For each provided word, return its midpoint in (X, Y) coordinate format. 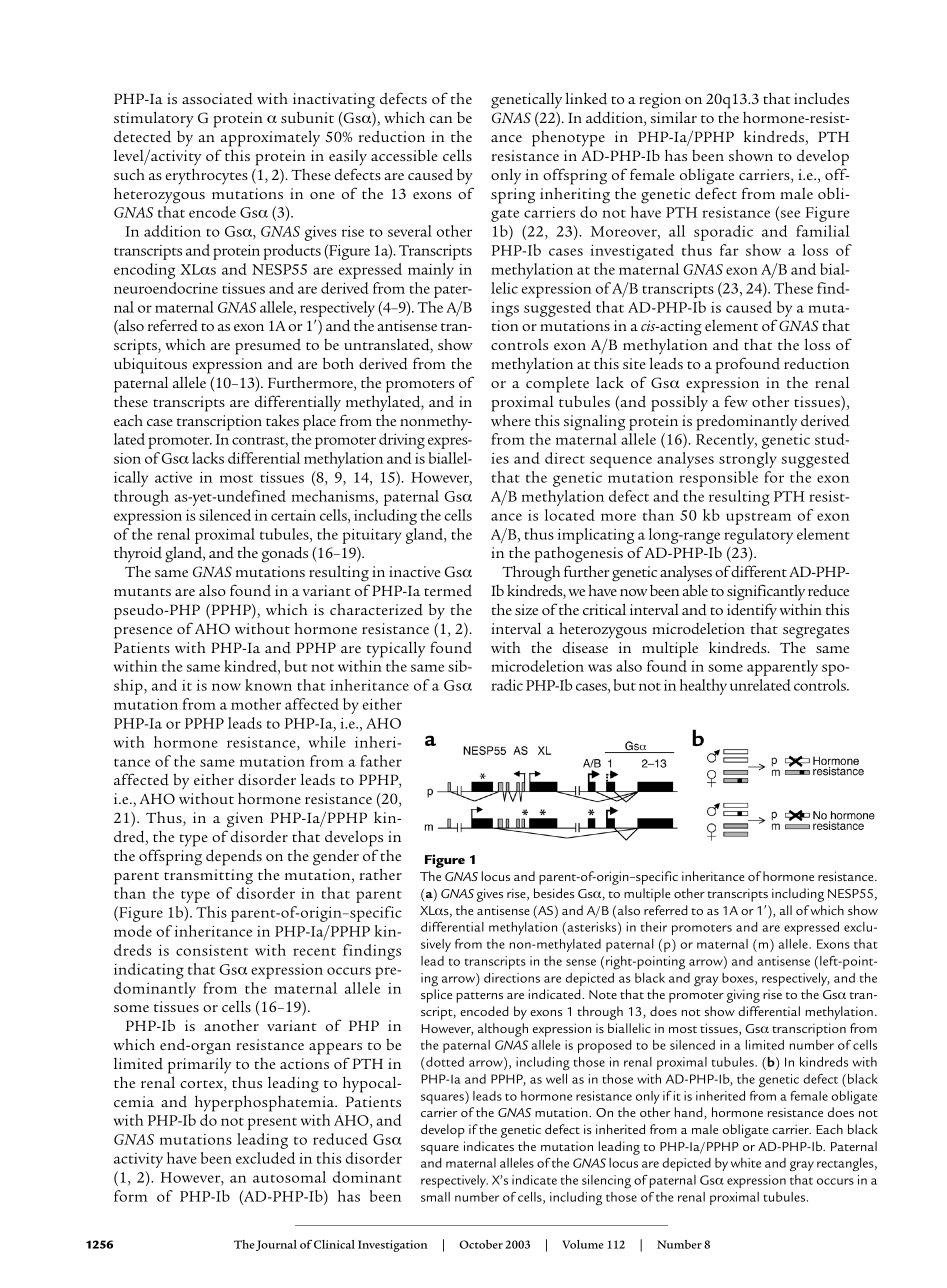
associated (217, 99)
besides (554, 893)
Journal (276, 1245)
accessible (404, 155)
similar (674, 117)
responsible (719, 479)
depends (234, 857)
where (511, 420)
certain (293, 515)
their (654, 927)
